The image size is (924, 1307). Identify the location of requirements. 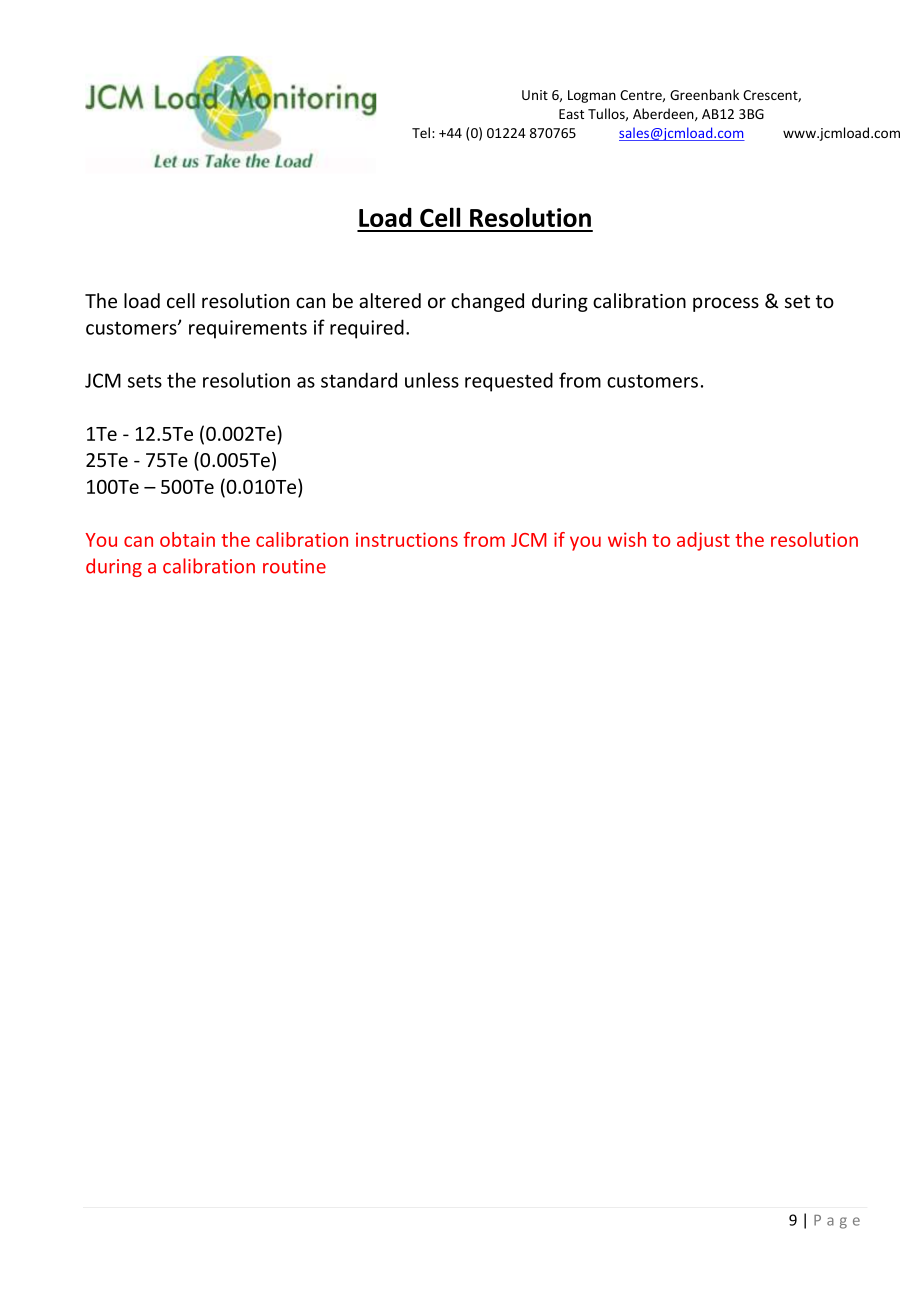
(248, 329).
